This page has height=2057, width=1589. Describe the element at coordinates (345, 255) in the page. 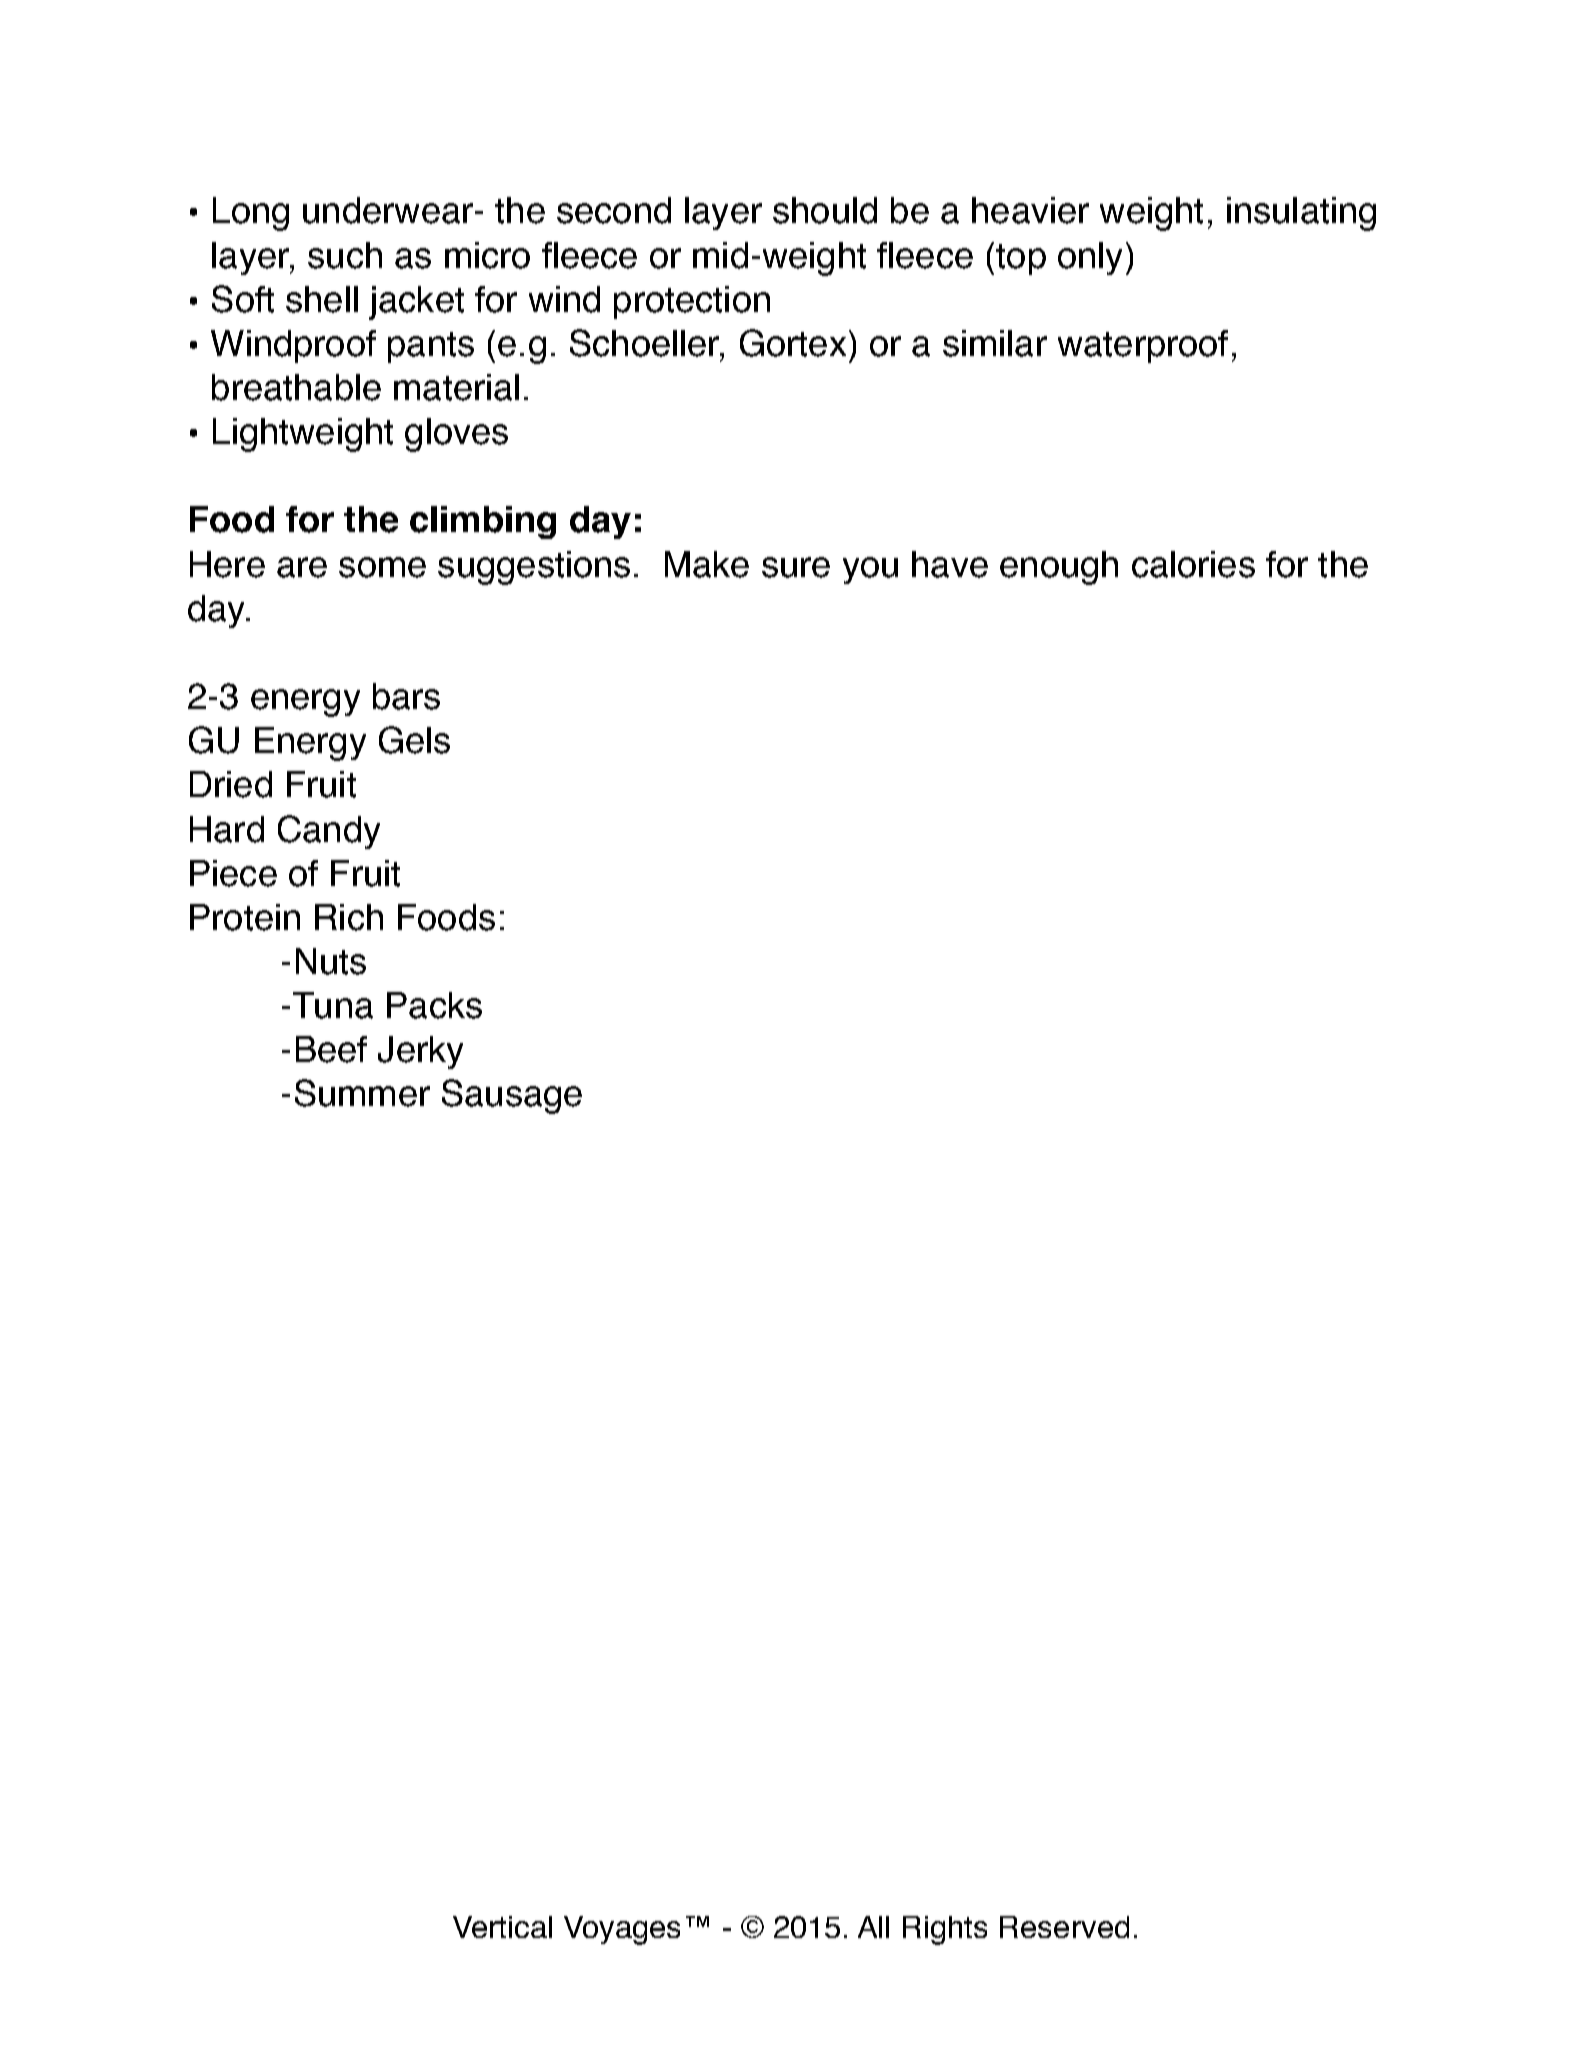

I see `such` at that location.
